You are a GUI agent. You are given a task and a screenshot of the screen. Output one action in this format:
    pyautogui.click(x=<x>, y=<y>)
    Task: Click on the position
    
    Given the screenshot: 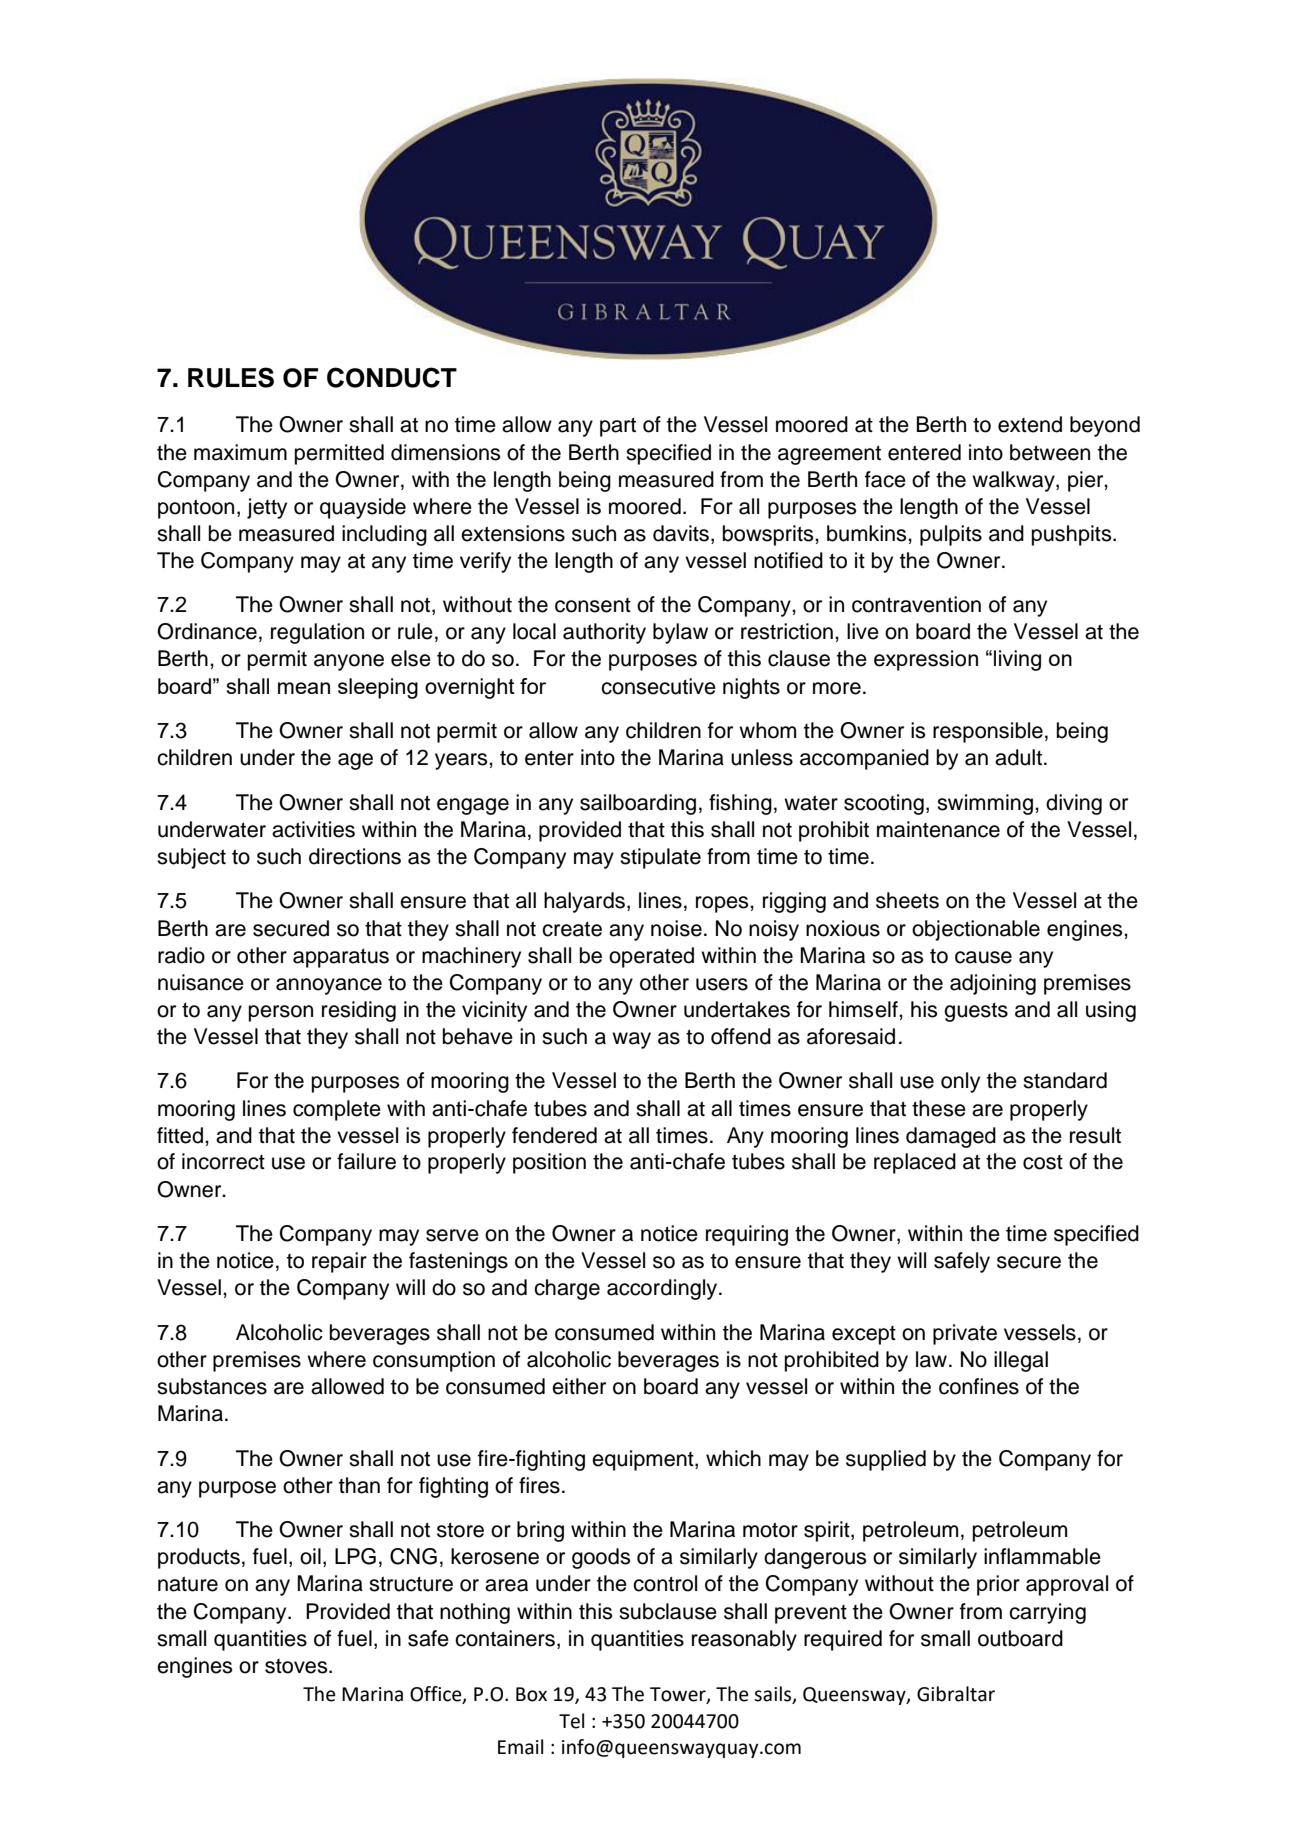 What is the action you would take?
    pyautogui.click(x=549, y=1163)
